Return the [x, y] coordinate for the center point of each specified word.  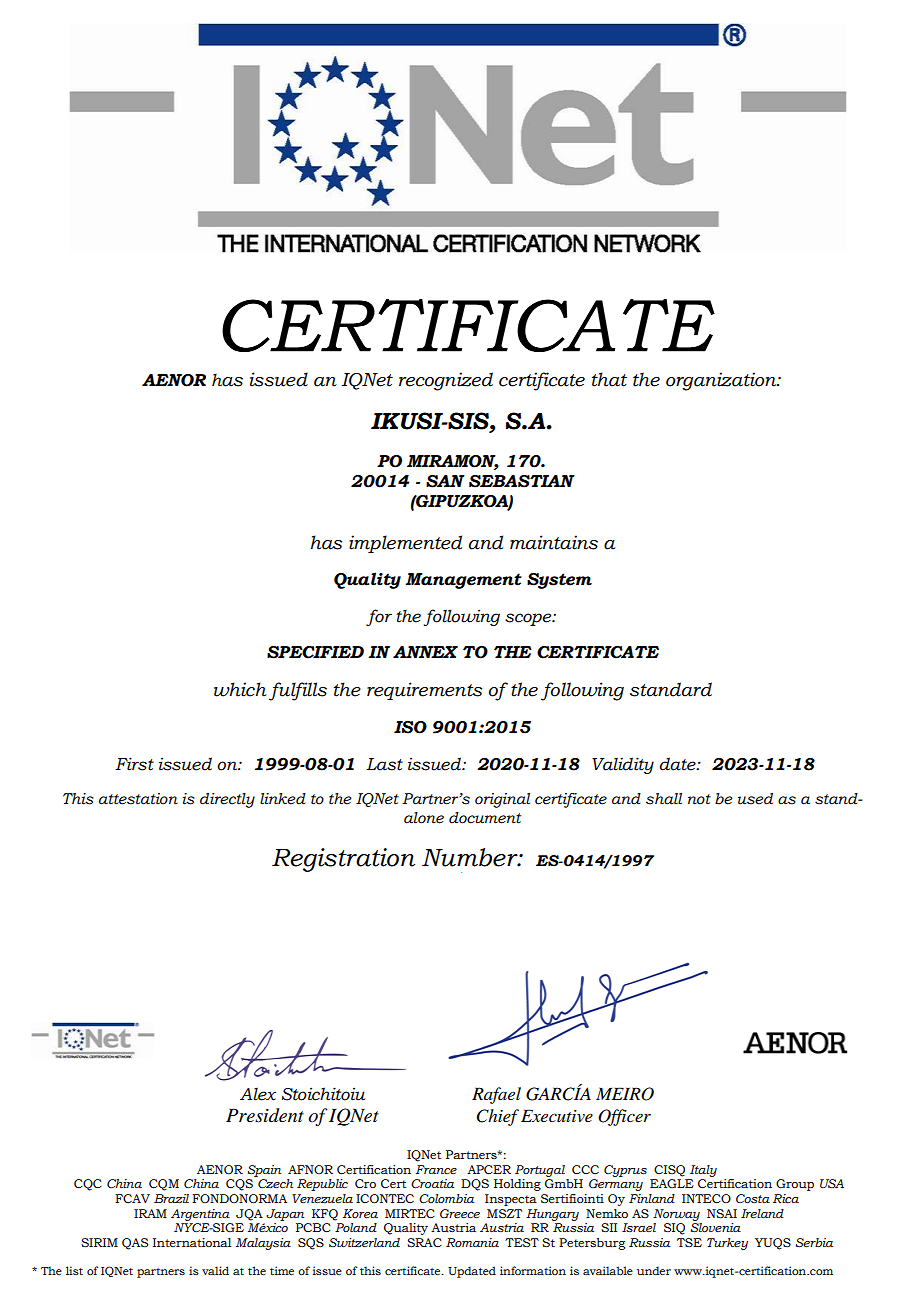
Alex [258, 1094]
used [755, 799]
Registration [343, 860]
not [699, 799]
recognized [446, 381]
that [609, 379]
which [240, 689]
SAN [445, 481]
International [192, 1242]
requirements [424, 691]
